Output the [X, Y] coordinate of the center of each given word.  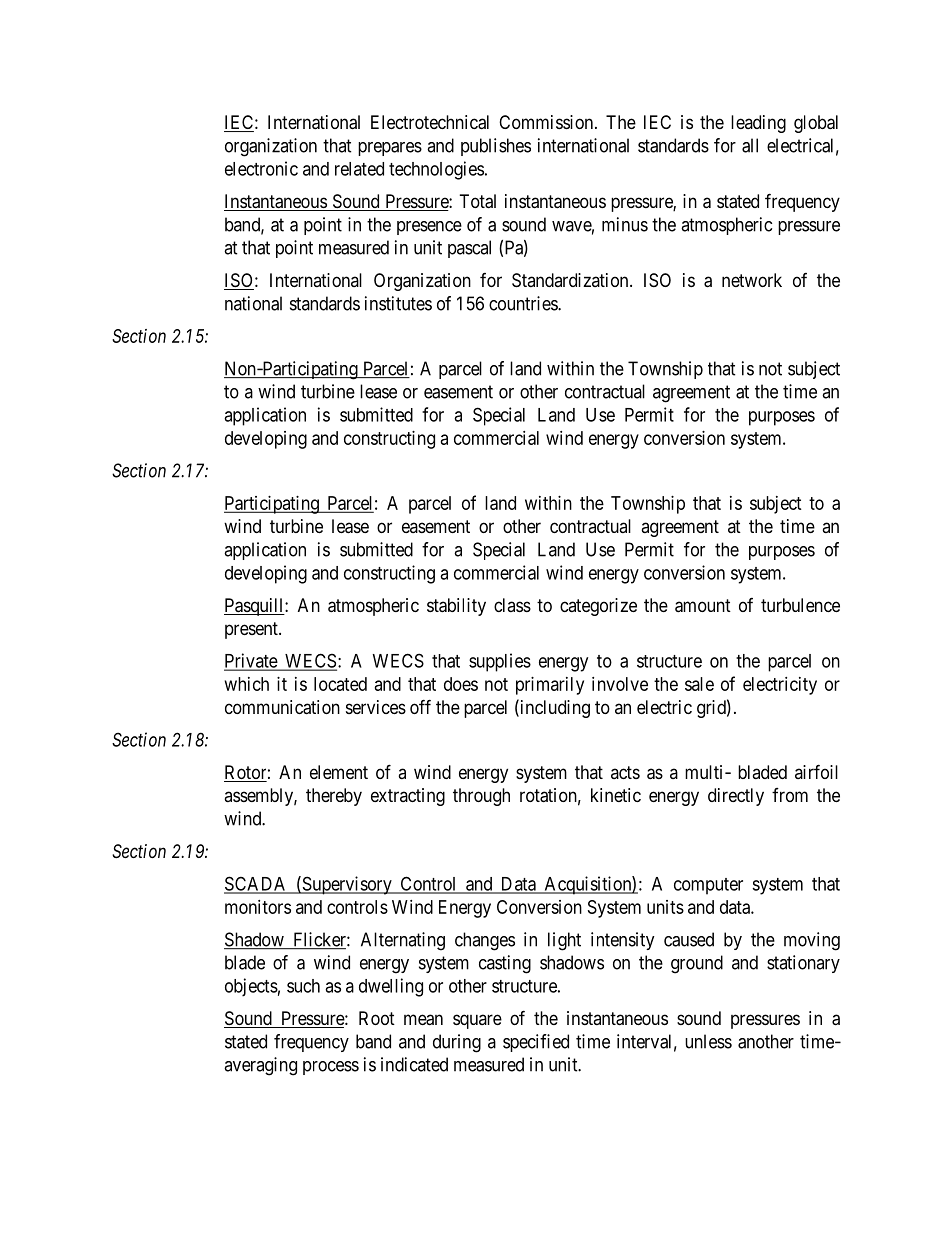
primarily [550, 686]
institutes [398, 303]
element [339, 772]
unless [708, 1041]
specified [536, 1043]
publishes [496, 147]
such [303, 986]
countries [524, 303]
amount [703, 606]
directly [736, 797]
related [359, 169]
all [750, 145]
